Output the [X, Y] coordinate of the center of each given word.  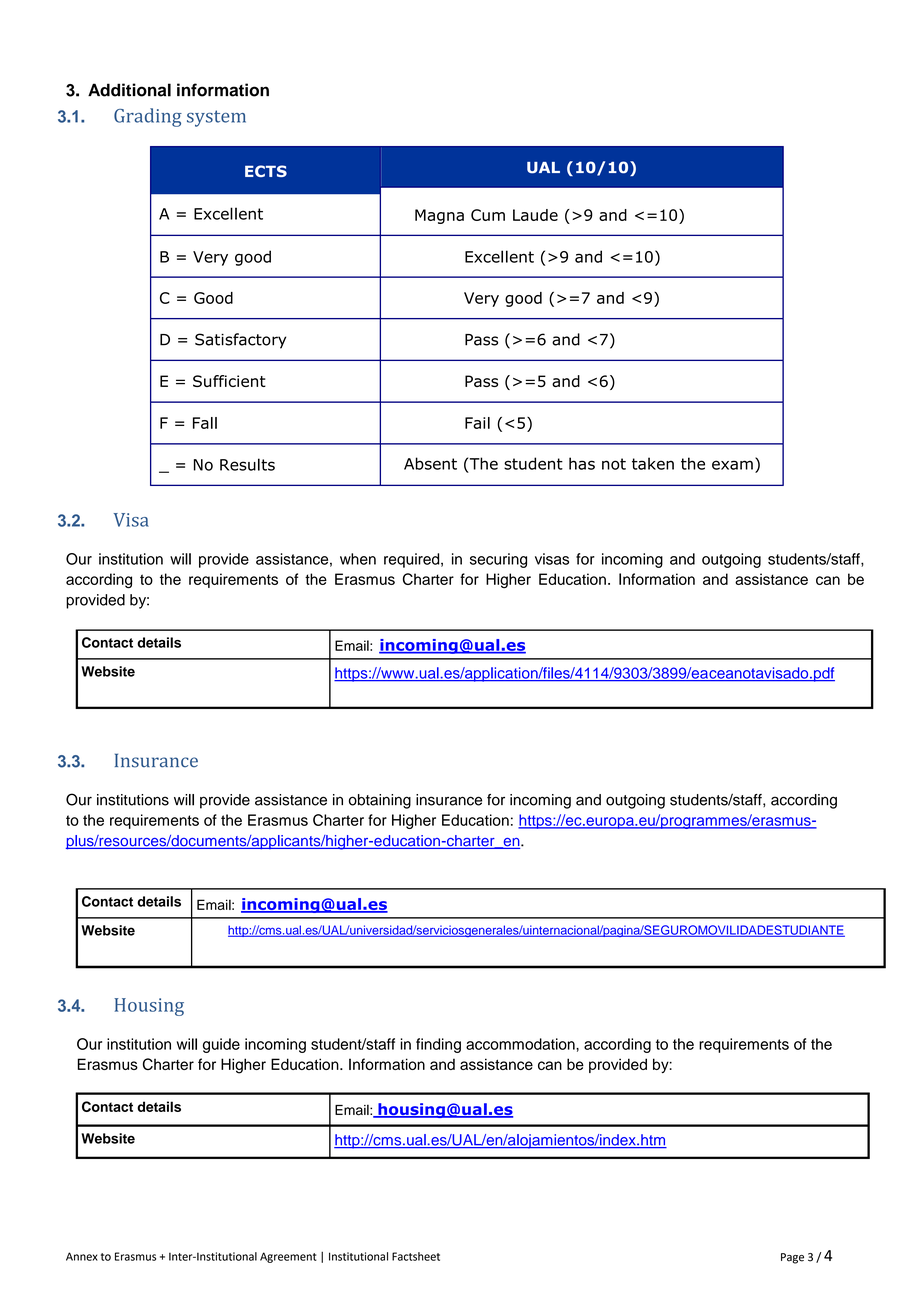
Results [247, 464]
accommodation [521, 1044]
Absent [430, 463]
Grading [148, 117]
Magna [439, 216]
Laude [535, 215]
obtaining [380, 801]
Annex [82, 1256]
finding [438, 1045]
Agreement [288, 1257]
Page [792, 1258]
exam [732, 465]
